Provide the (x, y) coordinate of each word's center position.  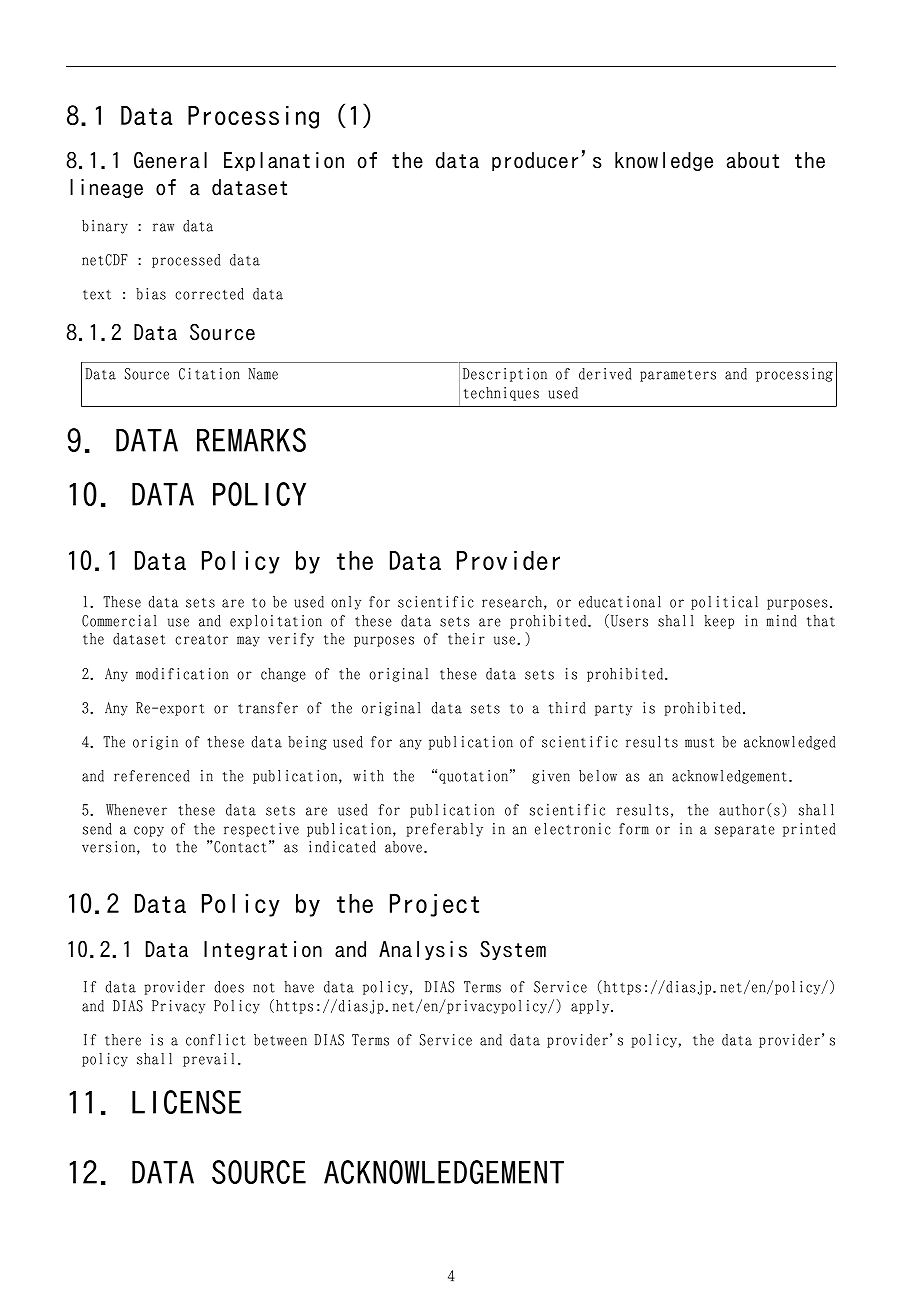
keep (719, 622)
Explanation (284, 161)
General (170, 160)
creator (201, 639)
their (466, 639)
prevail (208, 1060)
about (753, 160)
